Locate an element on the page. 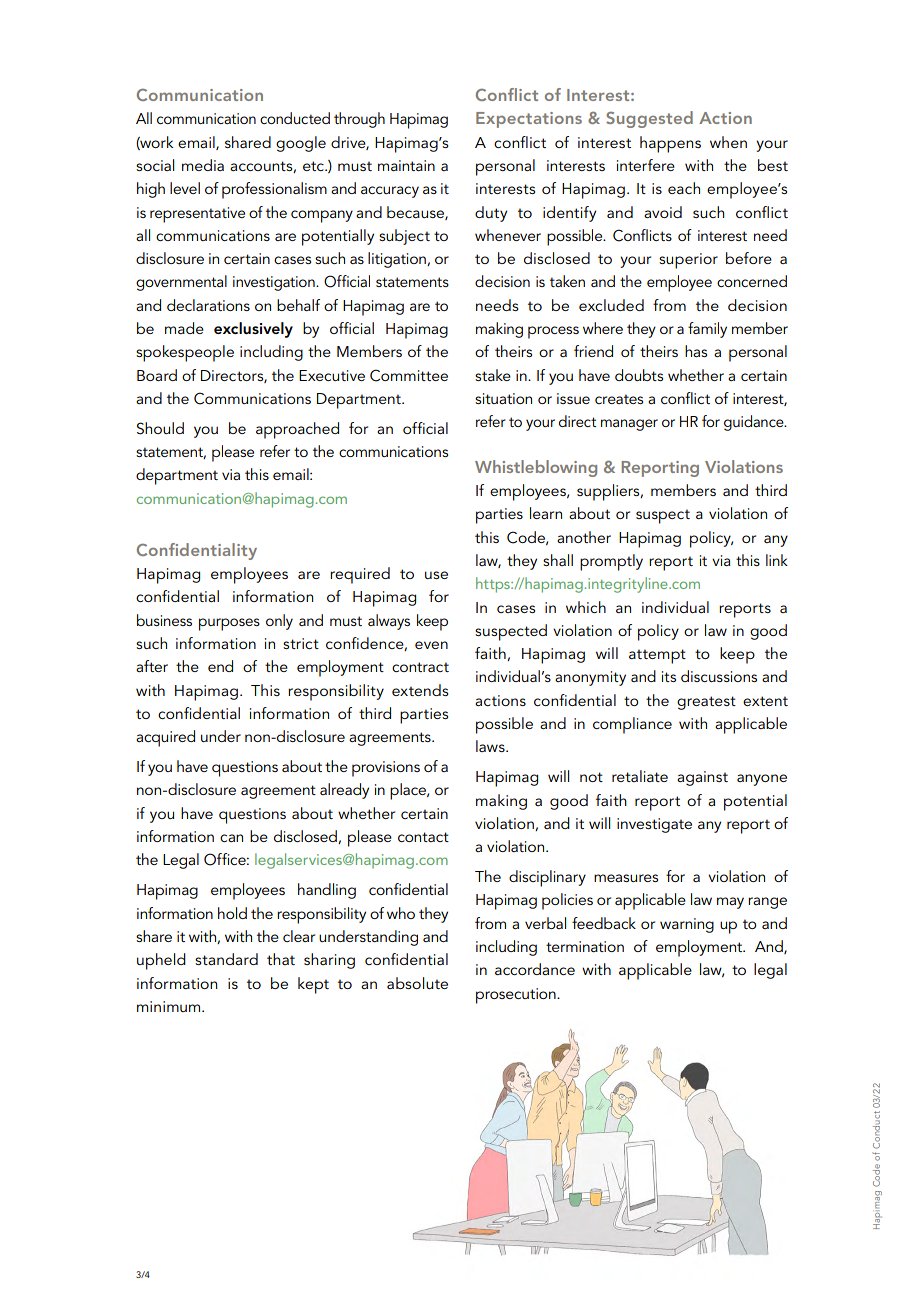 The width and height of the document is (924, 1308). link is located at coordinates (777, 560).
